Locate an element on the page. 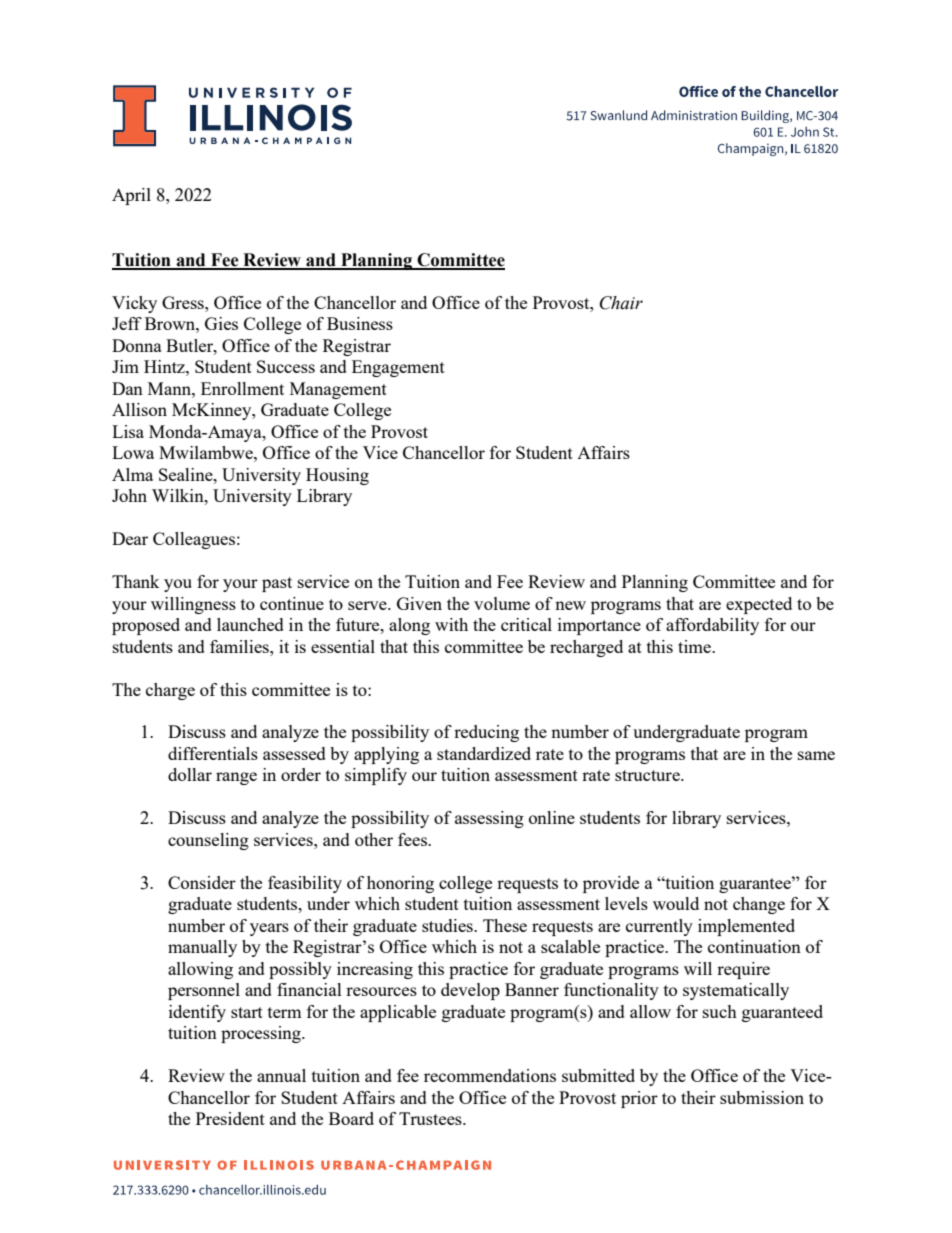  Engagement is located at coordinates (398, 368).
